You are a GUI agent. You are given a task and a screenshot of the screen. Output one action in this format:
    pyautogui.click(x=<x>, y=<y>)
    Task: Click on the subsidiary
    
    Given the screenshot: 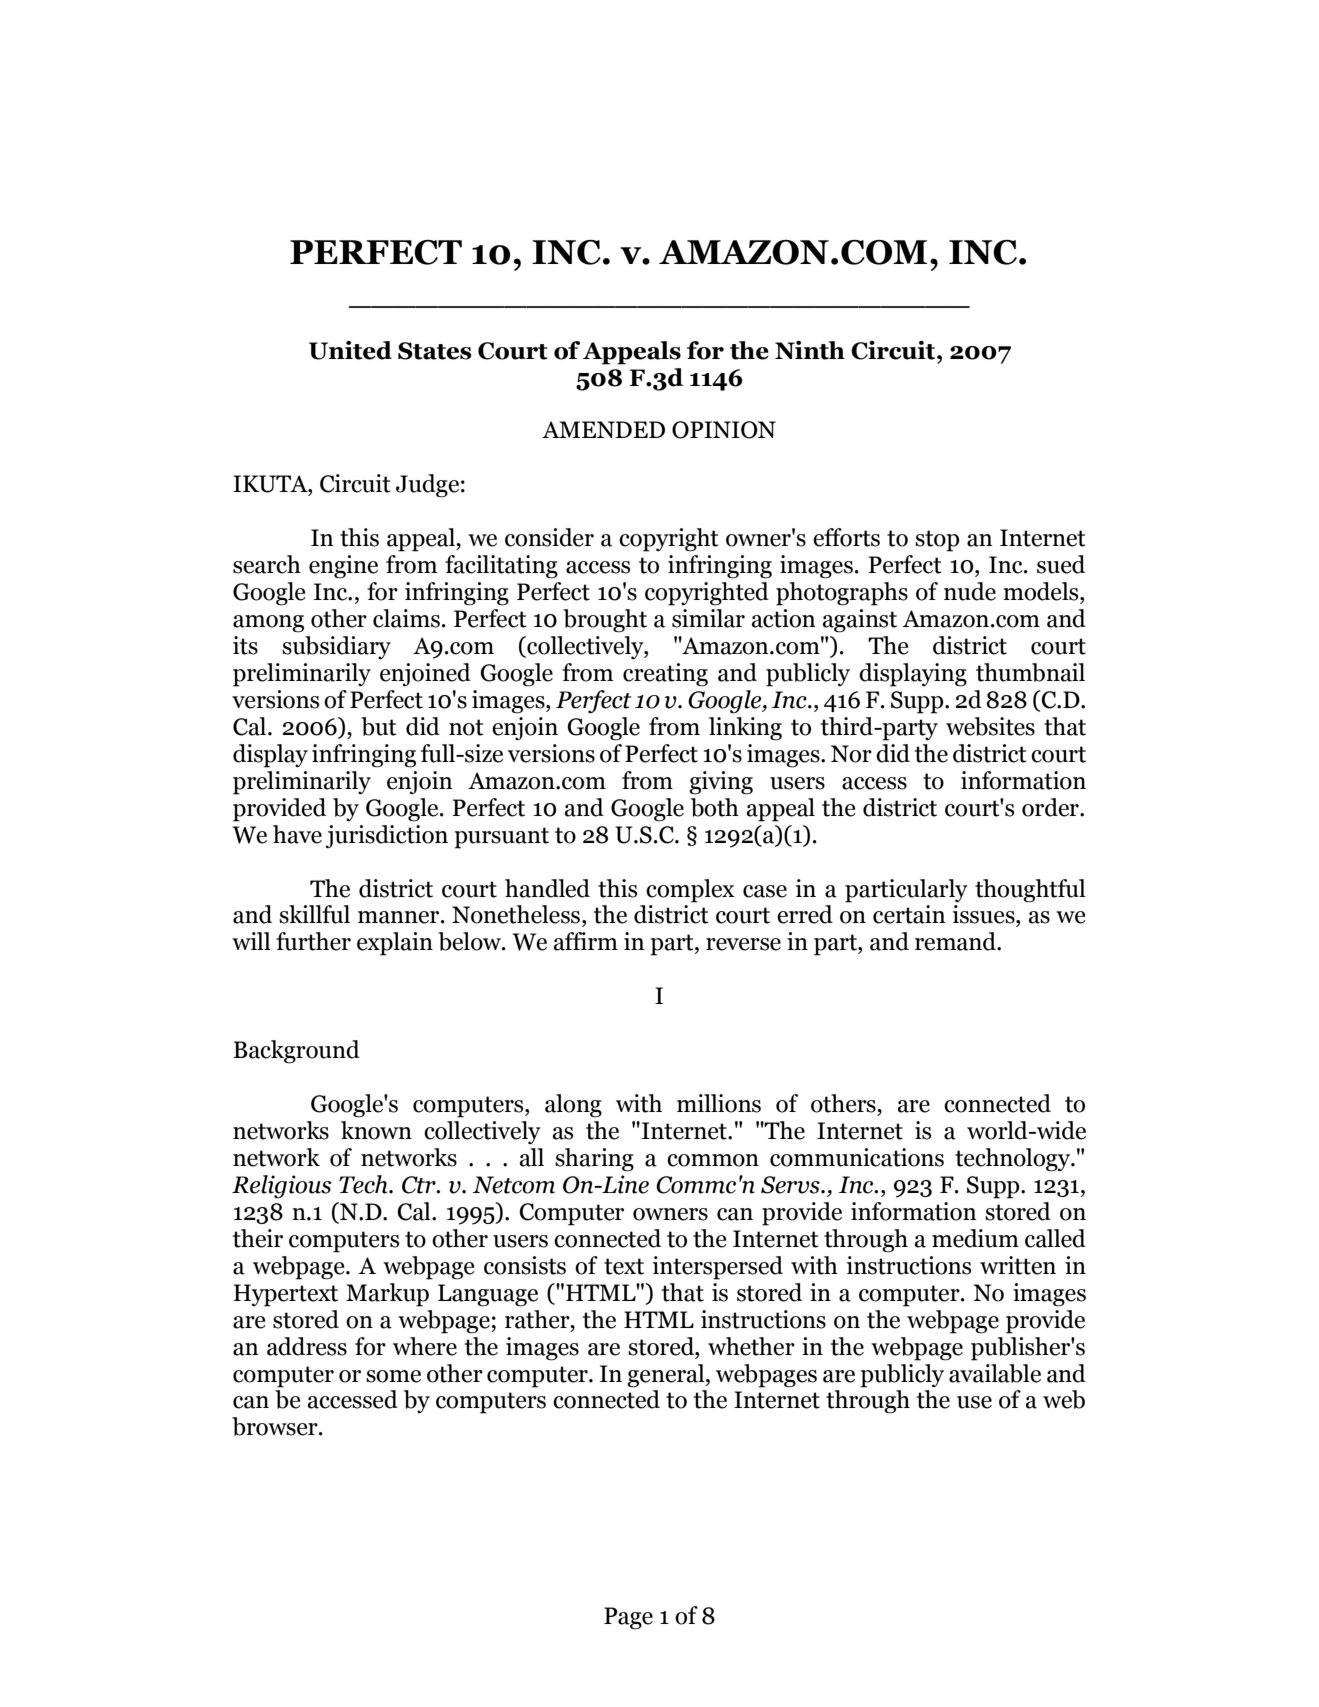 What is the action you would take?
    pyautogui.click(x=336, y=647)
